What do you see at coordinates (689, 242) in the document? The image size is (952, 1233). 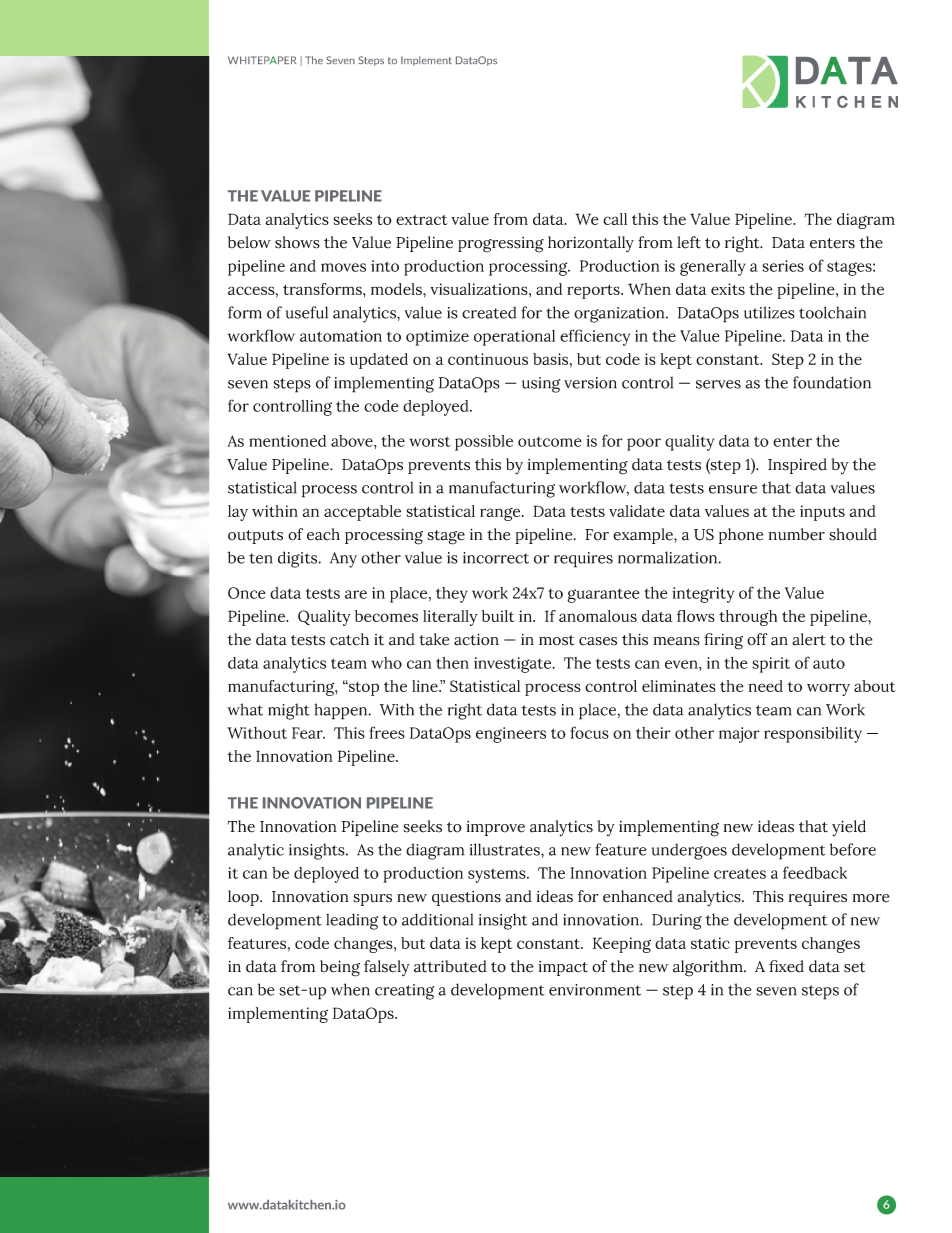 I see `left` at bounding box center [689, 242].
